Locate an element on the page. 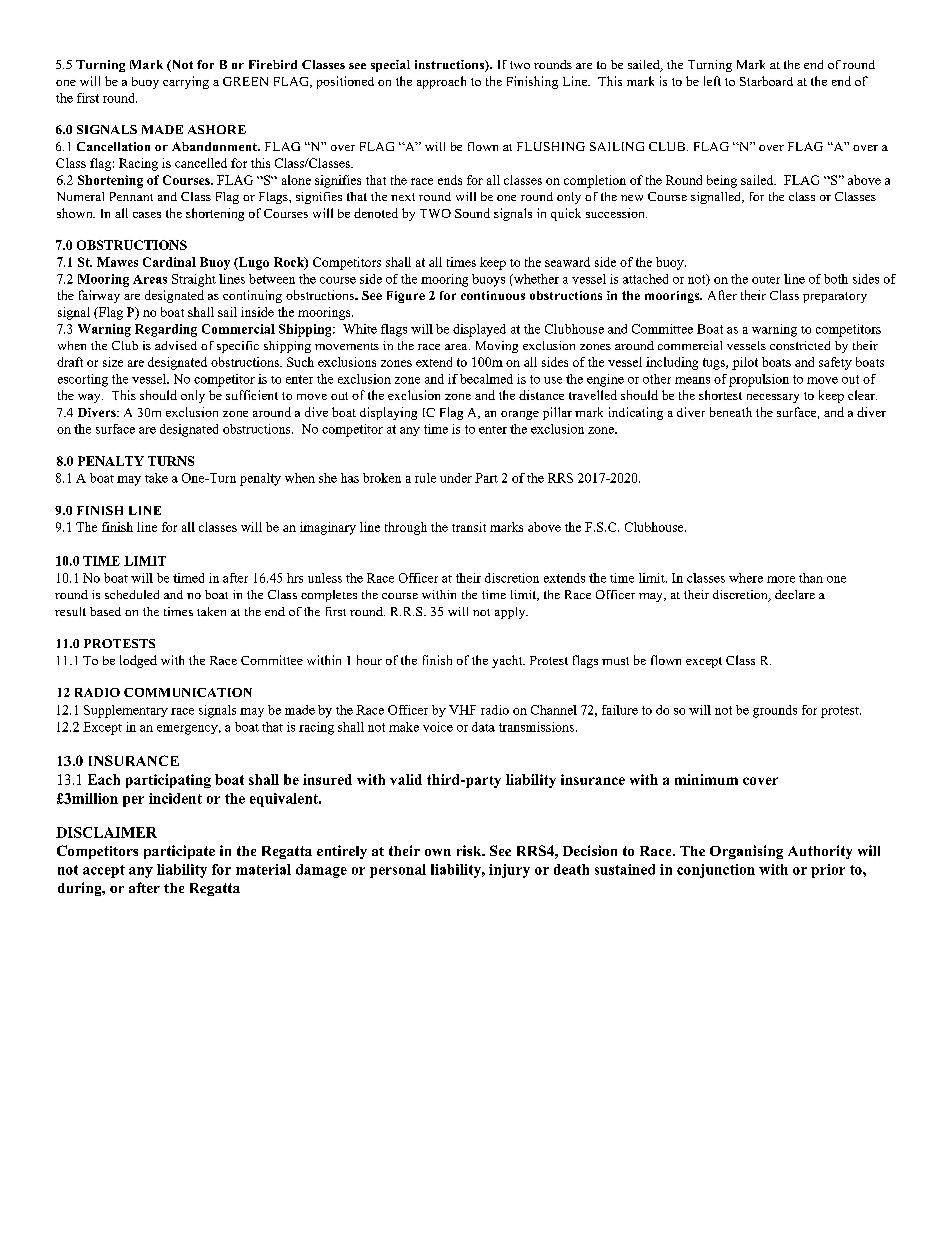 This document has height=1233, width=952. DISCLAIMER is located at coordinates (106, 832).
